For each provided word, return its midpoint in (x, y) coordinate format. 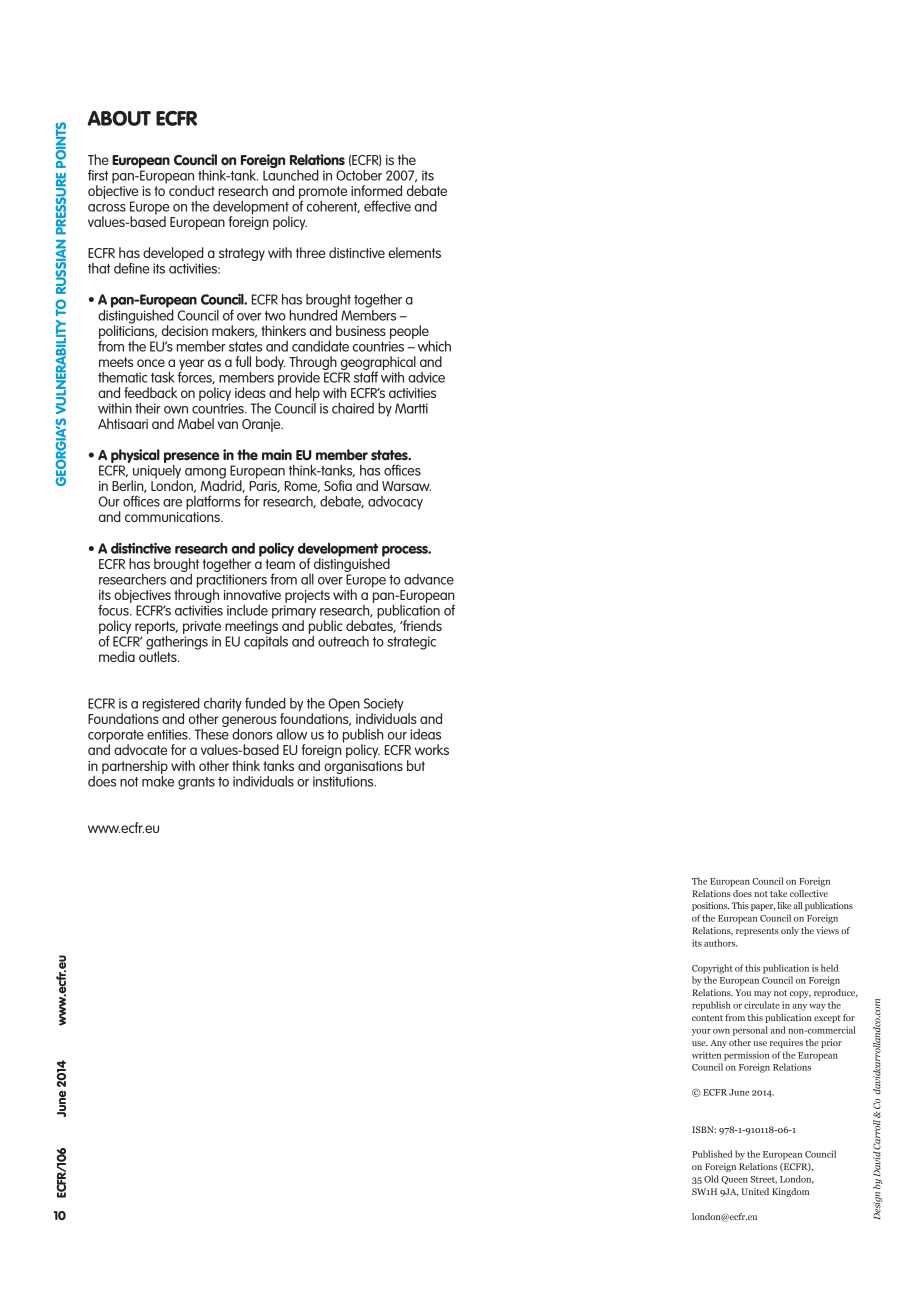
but (416, 765)
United (755, 1191)
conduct (192, 190)
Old (711, 1179)
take (778, 893)
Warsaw (406, 486)
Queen (734, 1180)
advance (429, 579)
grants (196, 783)
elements (414, 252)
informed (376, 190)
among (206, 474)
